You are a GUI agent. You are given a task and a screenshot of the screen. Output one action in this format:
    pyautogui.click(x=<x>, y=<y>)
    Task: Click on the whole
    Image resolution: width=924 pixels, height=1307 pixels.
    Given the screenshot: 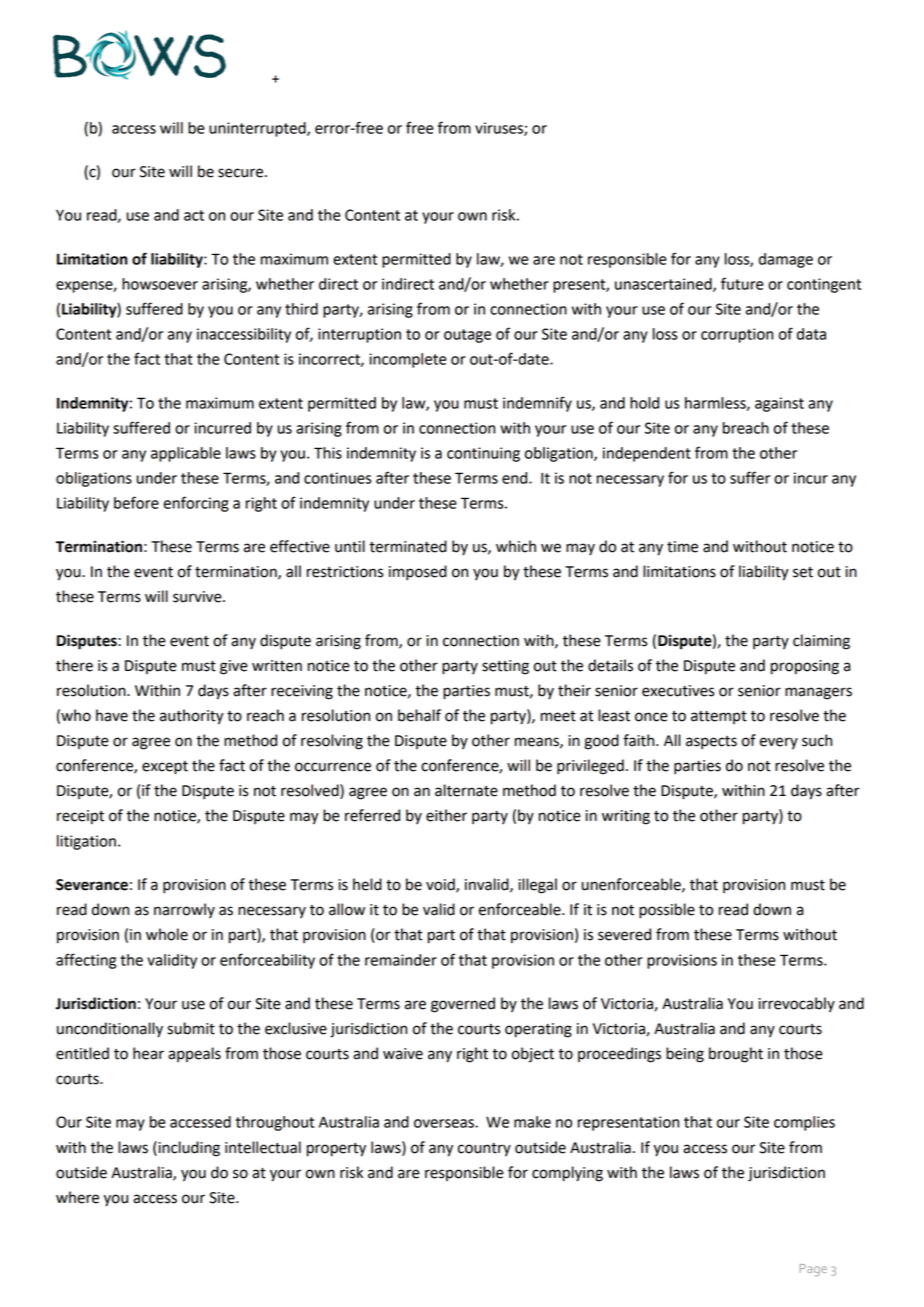 What is the action you would take?
    pyautogui.click(x=167, y=934)
